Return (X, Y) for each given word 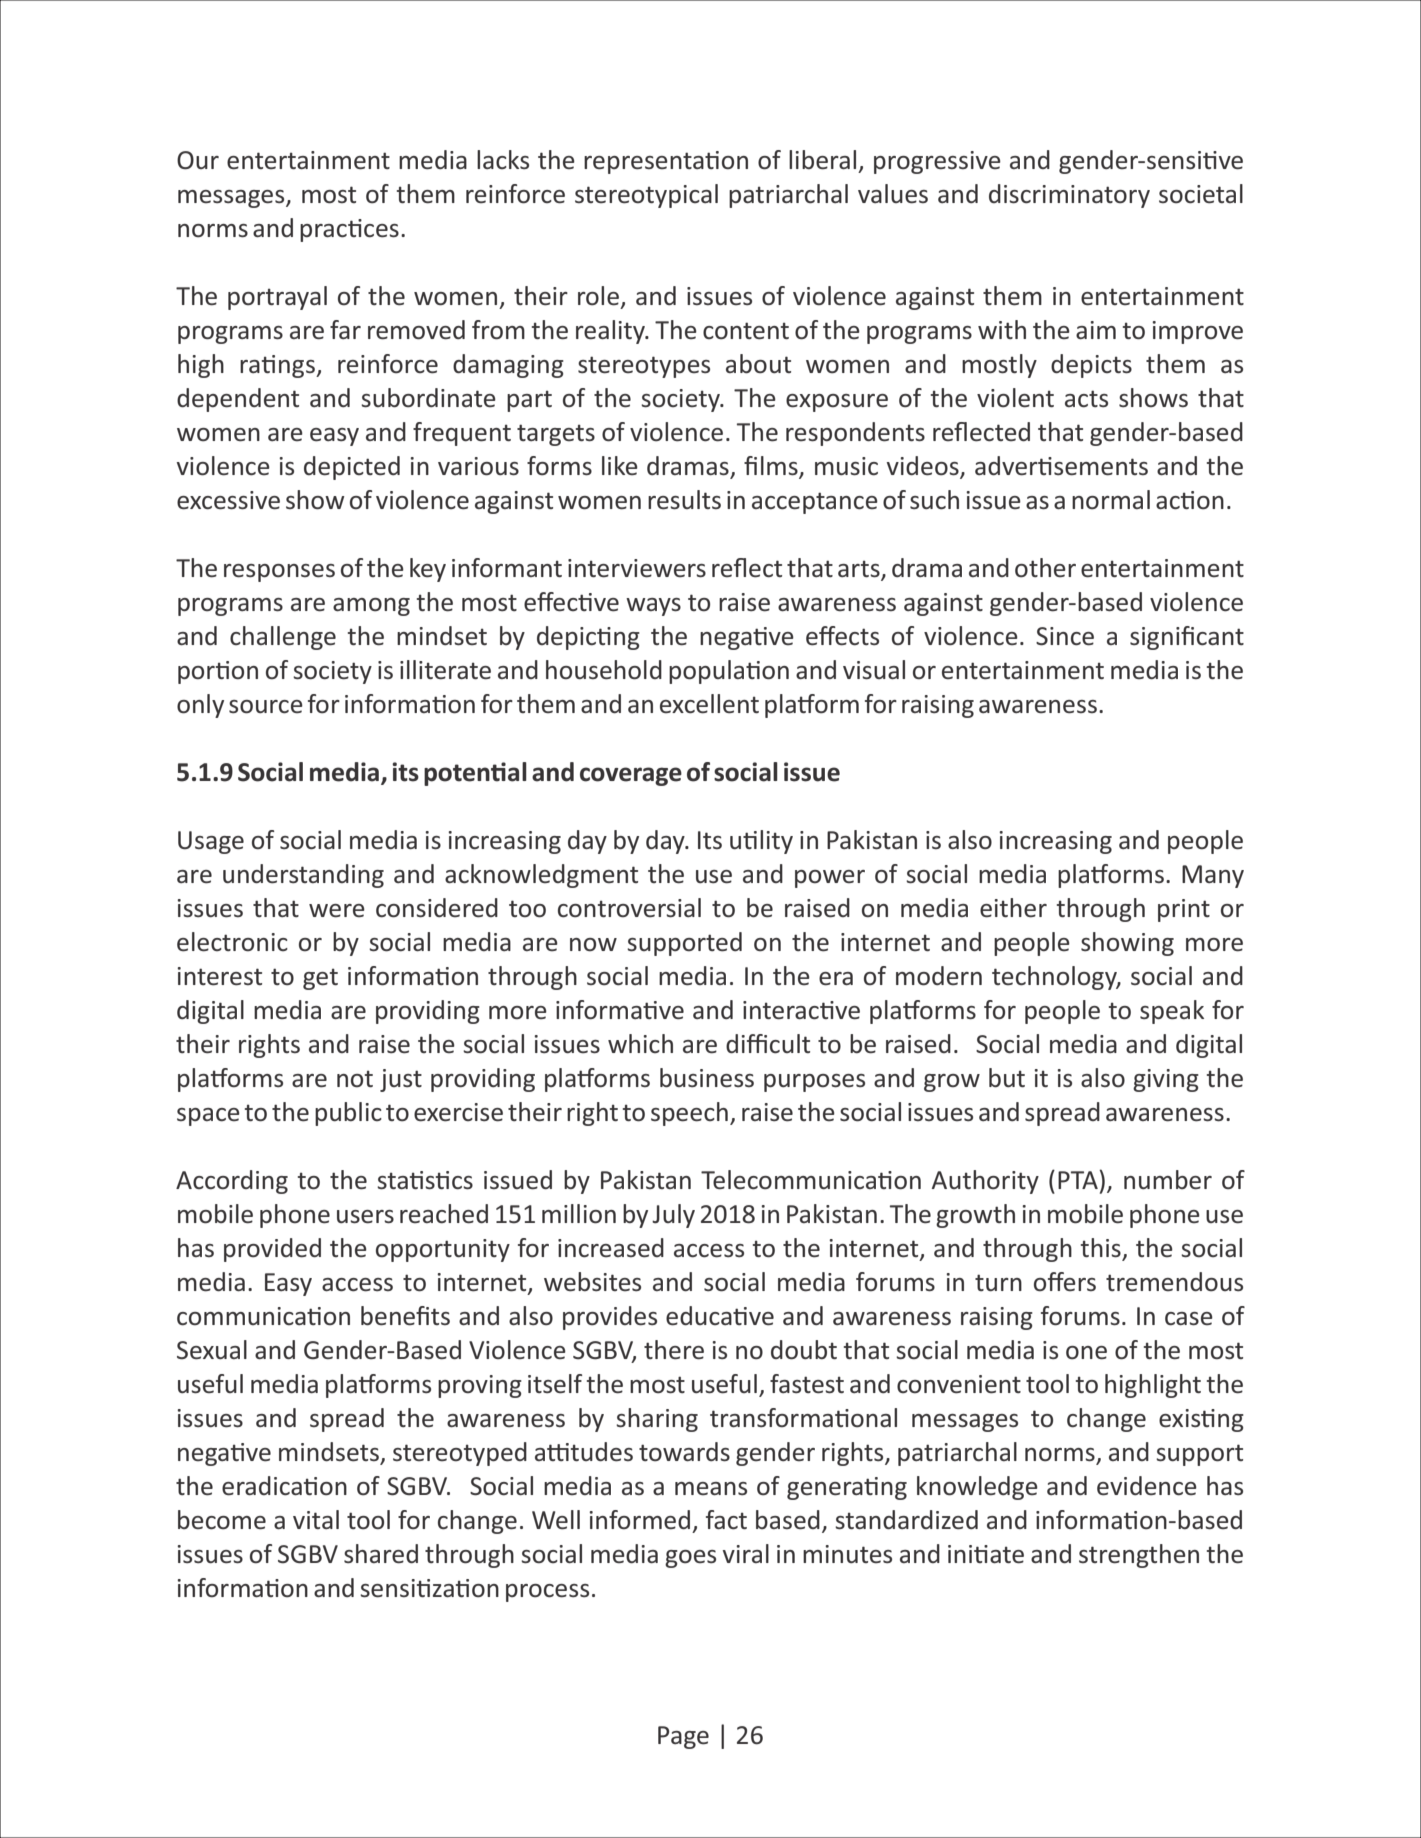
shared (381, 1554)
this (1102, 1249)
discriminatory (1069, 196)
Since (1065, 636)
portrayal (277, 298)
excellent (709, 704)
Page (683, 1737)
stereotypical (646, 196)
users (365, 1217)
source (266, 707)
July (673, 1216)
